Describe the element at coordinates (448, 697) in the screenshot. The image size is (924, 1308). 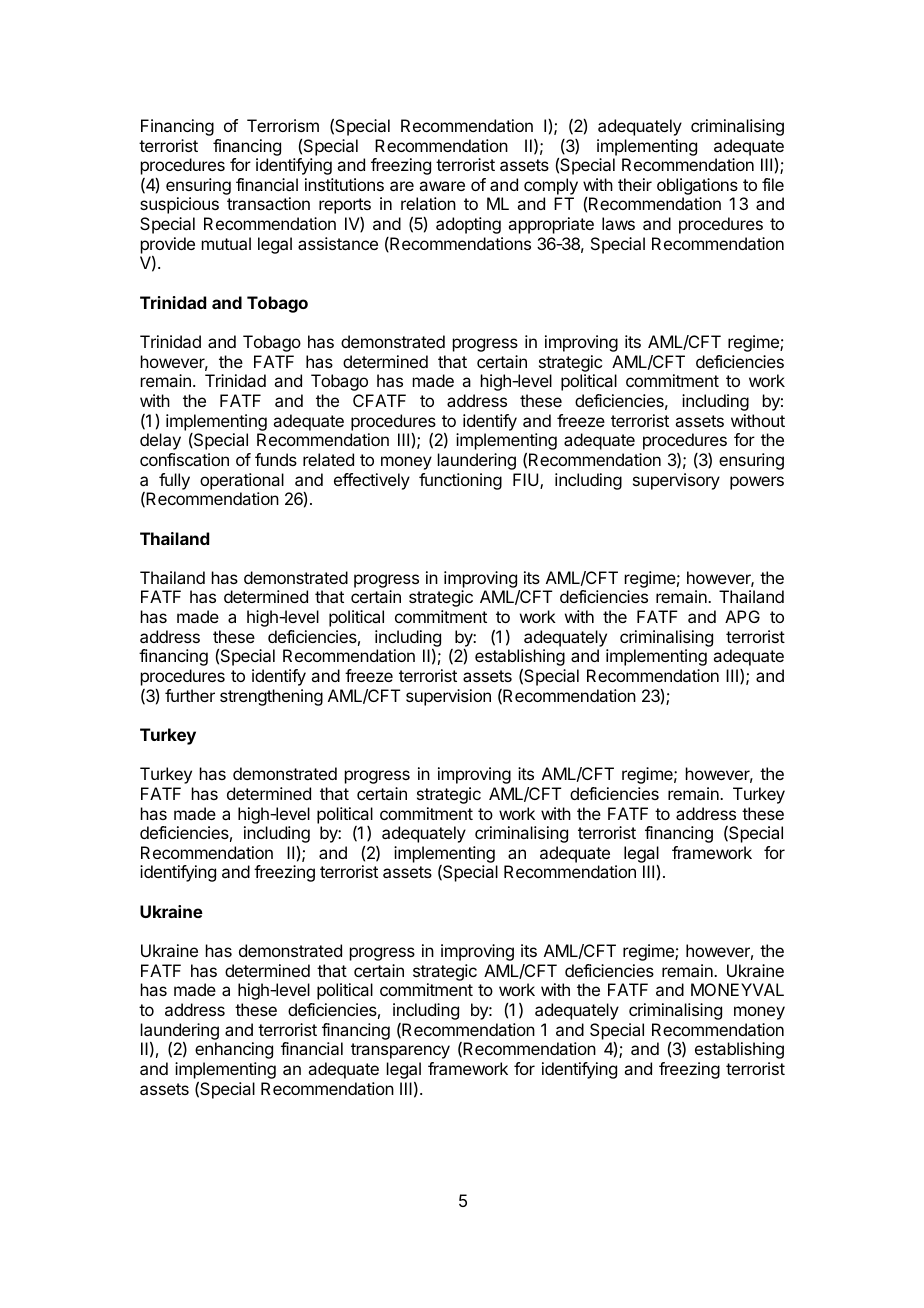
I see `supervision` at that location.
